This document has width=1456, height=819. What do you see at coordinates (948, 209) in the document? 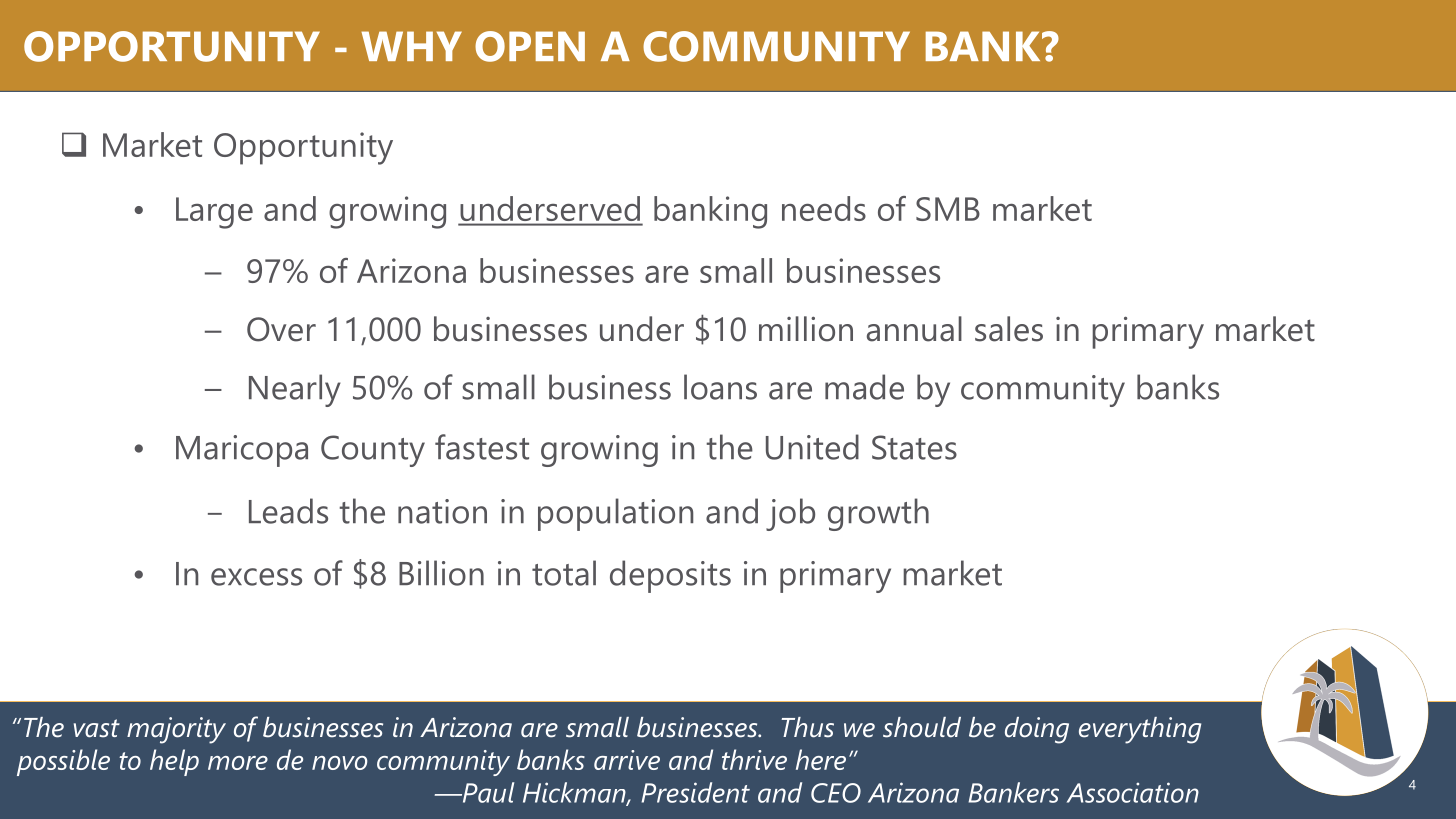
I see `SMB` at bounding box center [948, 209].
